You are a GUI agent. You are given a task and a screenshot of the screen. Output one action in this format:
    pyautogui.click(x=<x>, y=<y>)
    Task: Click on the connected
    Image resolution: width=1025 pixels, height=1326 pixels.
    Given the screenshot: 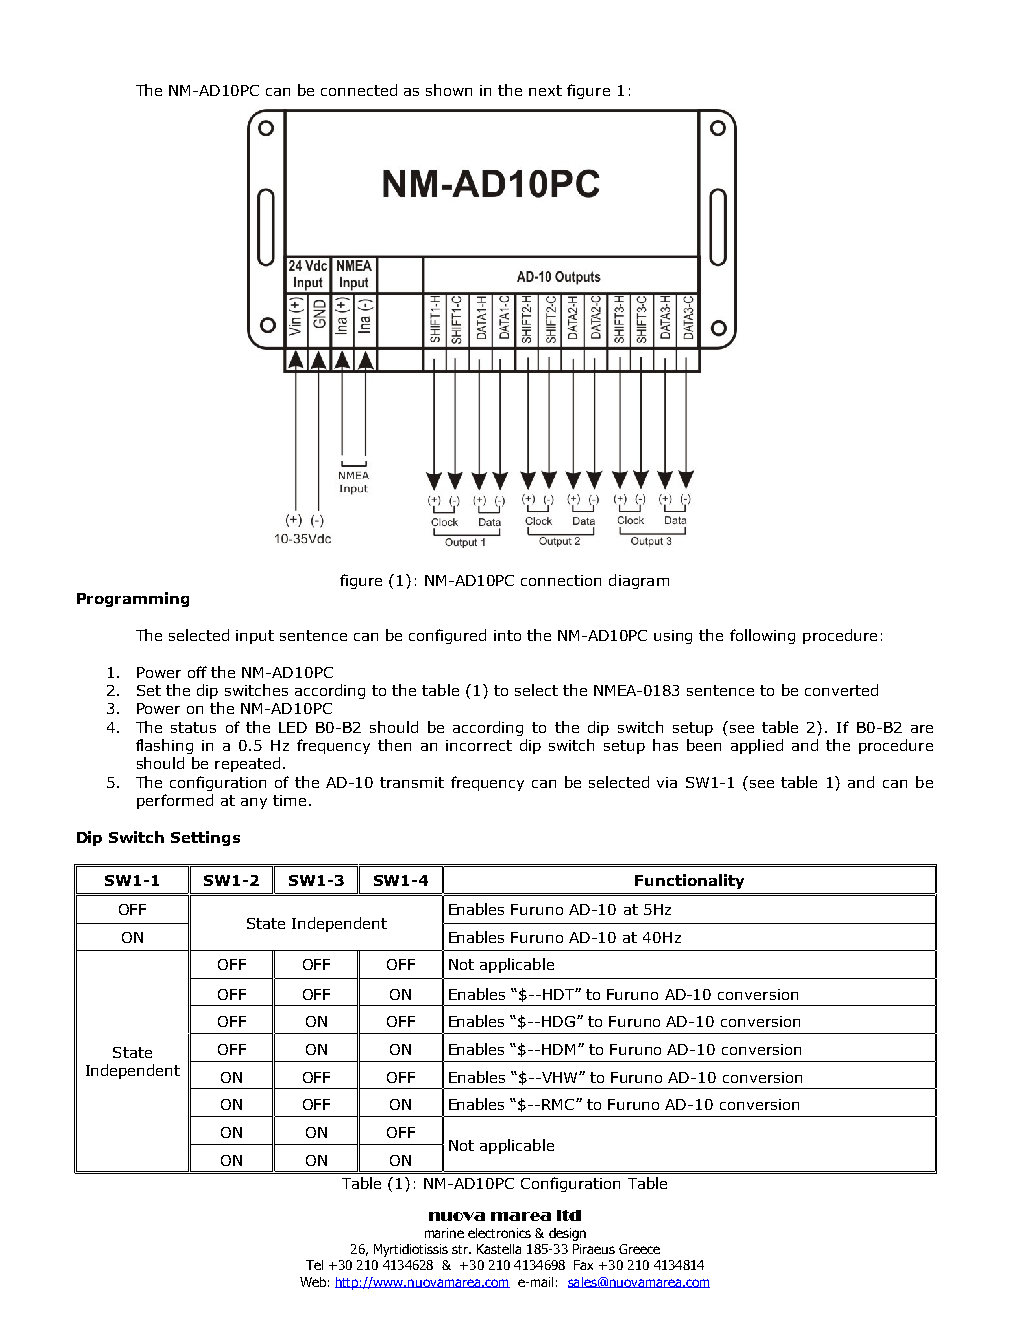 What is the action you would take?
    pyautogui.click(x=359, y=90)
